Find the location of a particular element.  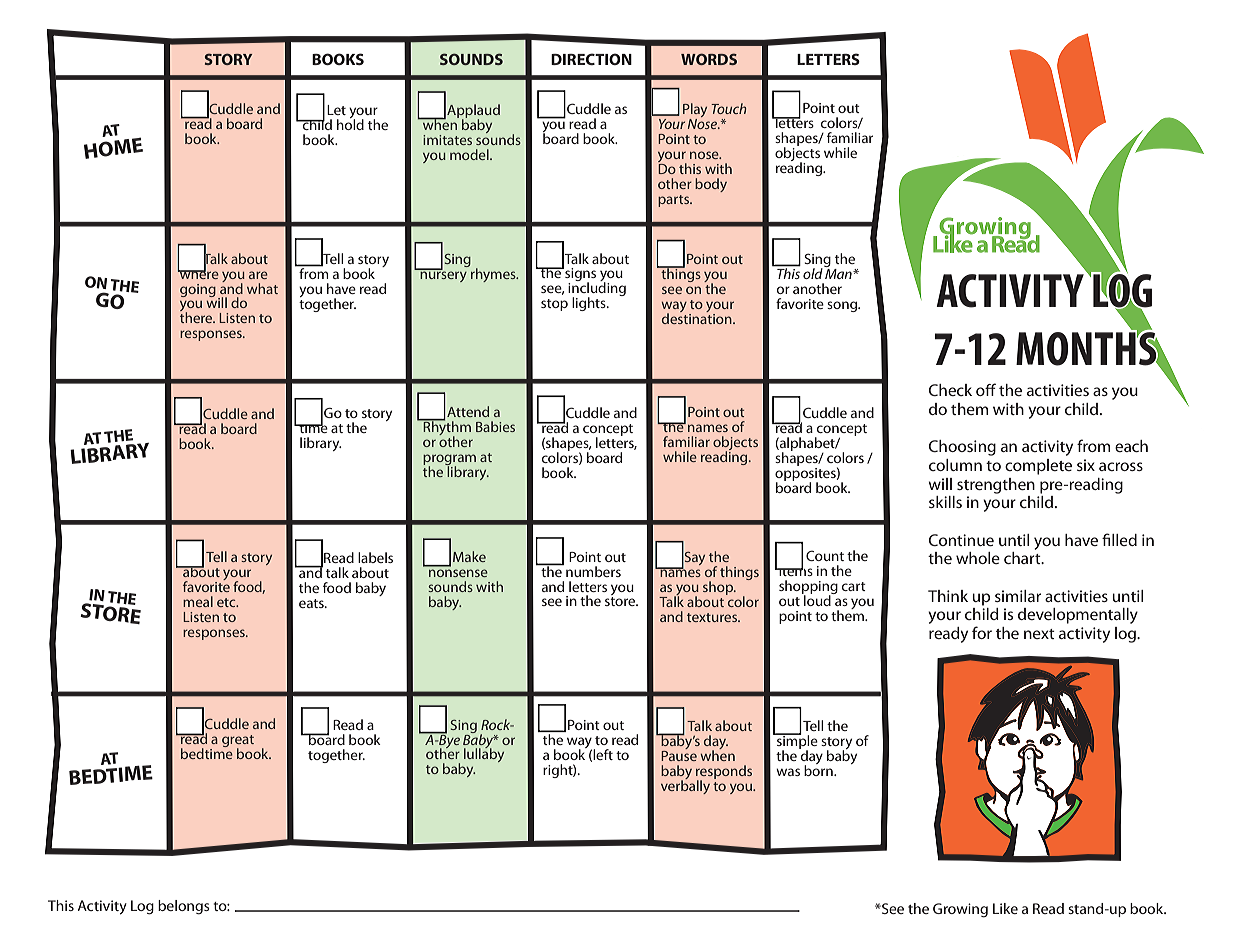

Play is located at coordinates (695, 111).
